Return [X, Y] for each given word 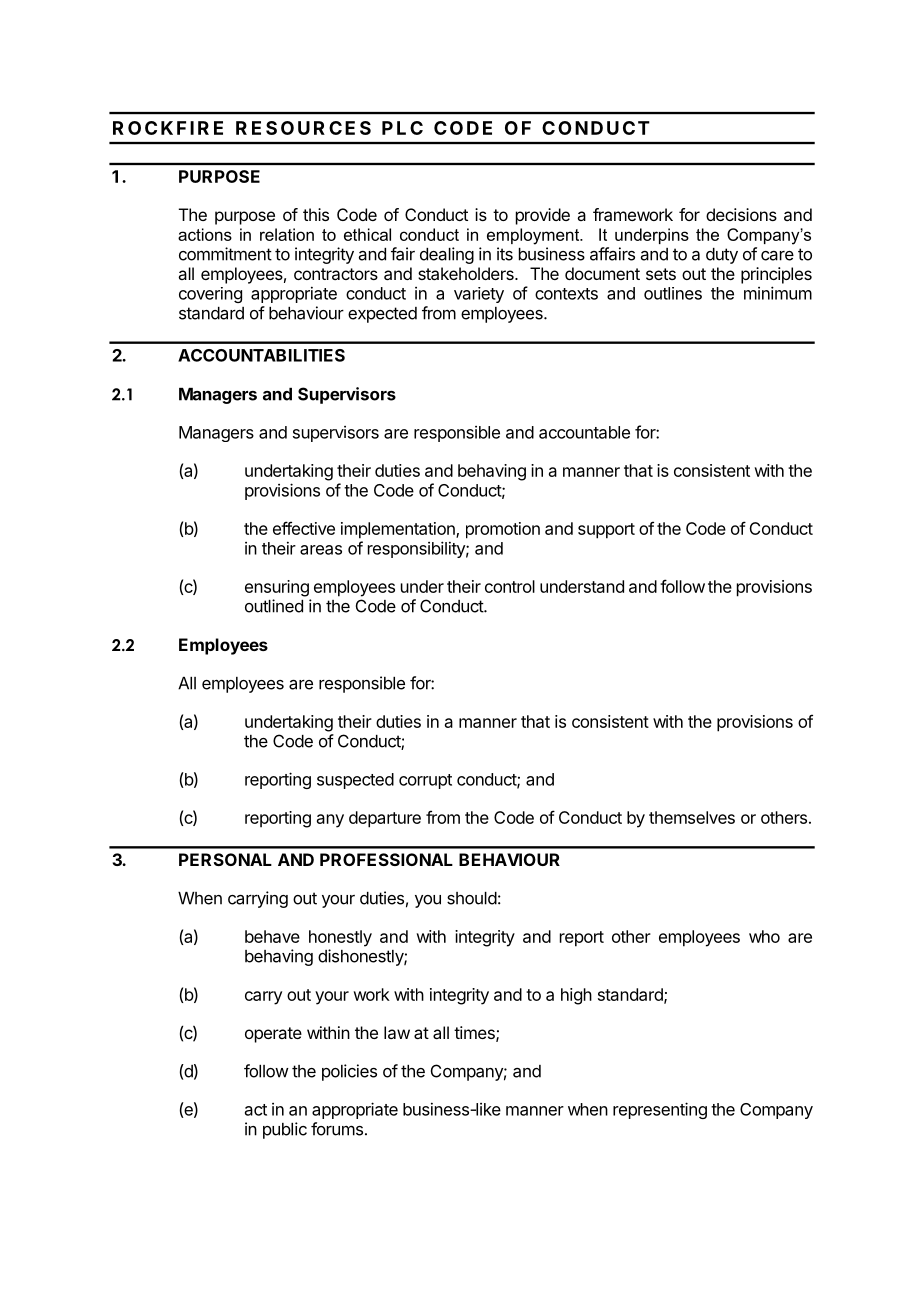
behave [272, 936]
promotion [503, 530]
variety [479, 295]
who [764, 936]
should [472, 898]
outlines [673, 293]
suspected [355, 781]
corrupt [425, 781]
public [285, 1130]
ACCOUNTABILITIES [261, 355]
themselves [692, 817]
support [606, 531]
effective [304, 528]
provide [543, 216]
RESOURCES [303, 128]
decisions [741, 214]
